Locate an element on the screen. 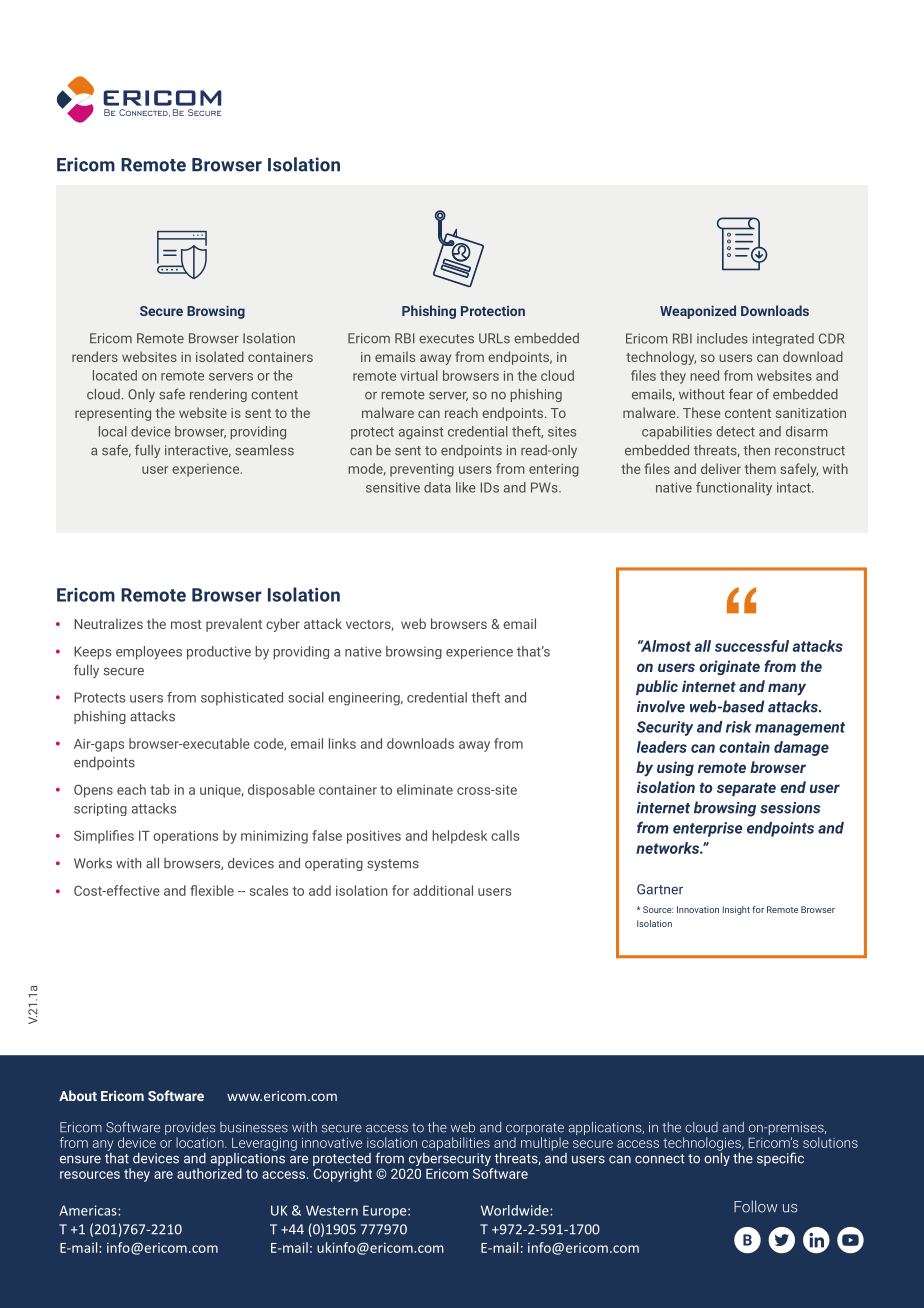 The image size is (924, 1308). isolated is located at coordinates (220, 356).
